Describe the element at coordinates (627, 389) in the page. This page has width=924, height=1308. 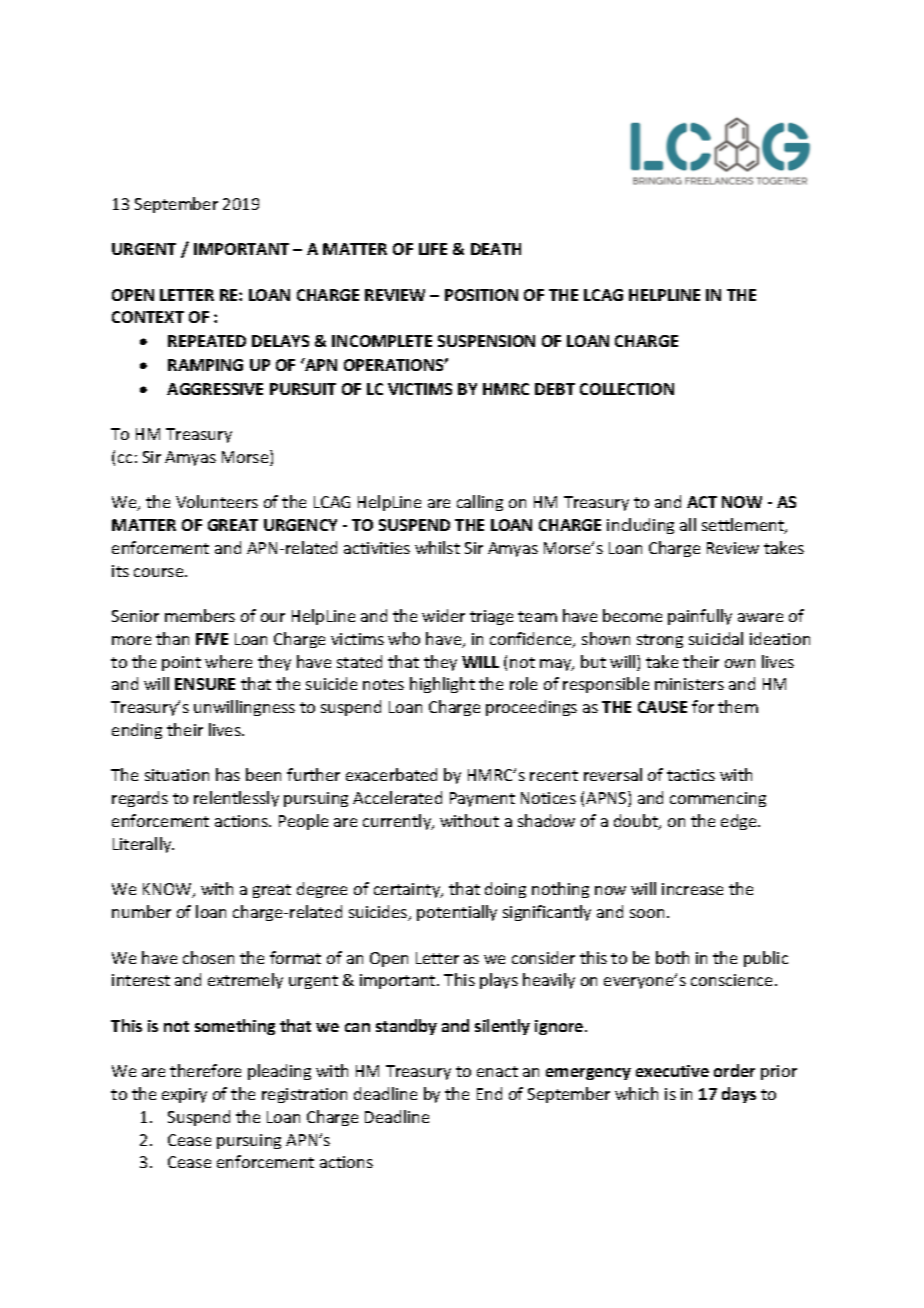
I see `COLLECTION` at that location.
